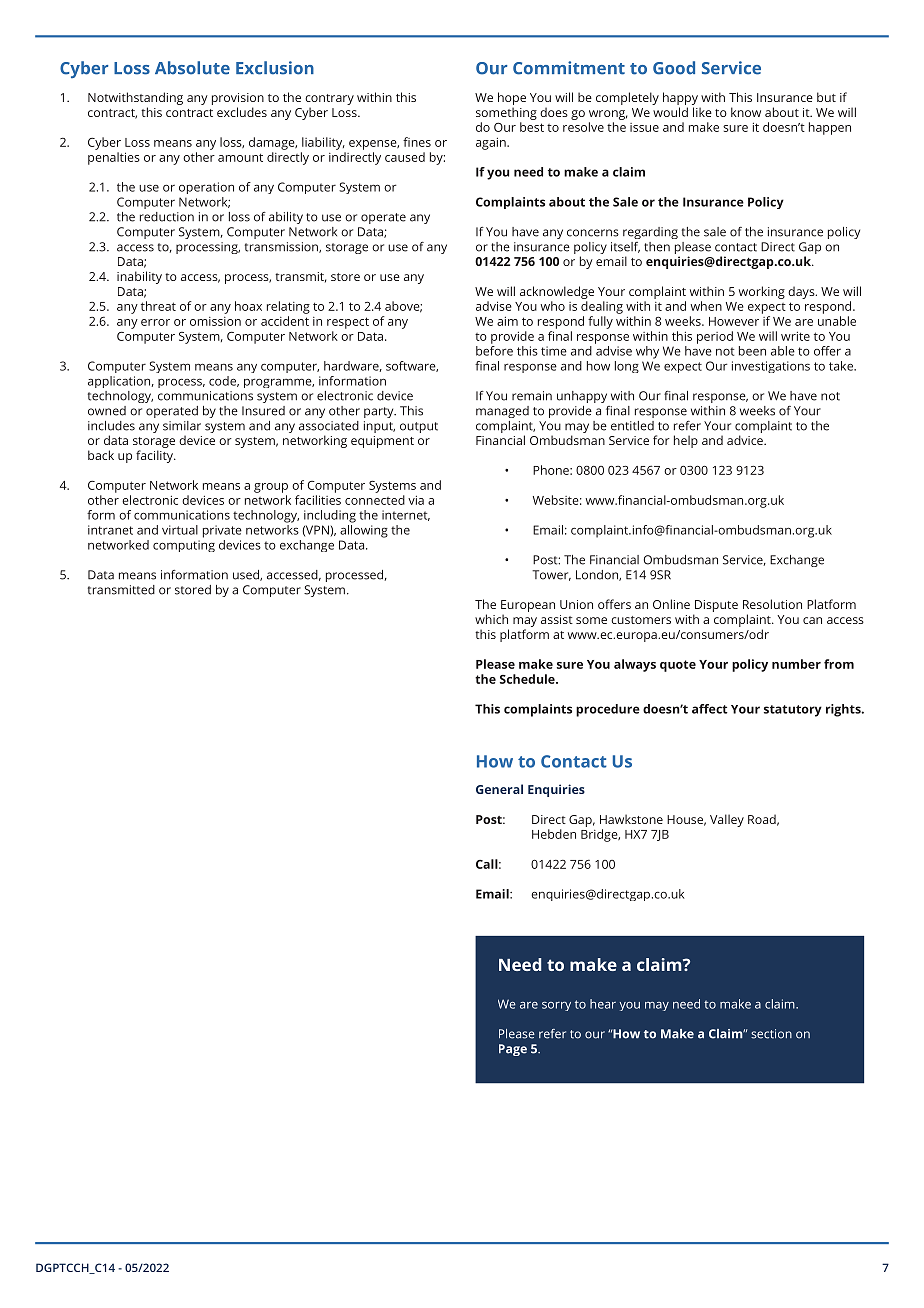 Image resolution: width=924 pixels, height=1308 pixels. What do you see at coordinates (513, 1050) in the screenshot?
I see `Page` at bounding box center [513, 1050].
